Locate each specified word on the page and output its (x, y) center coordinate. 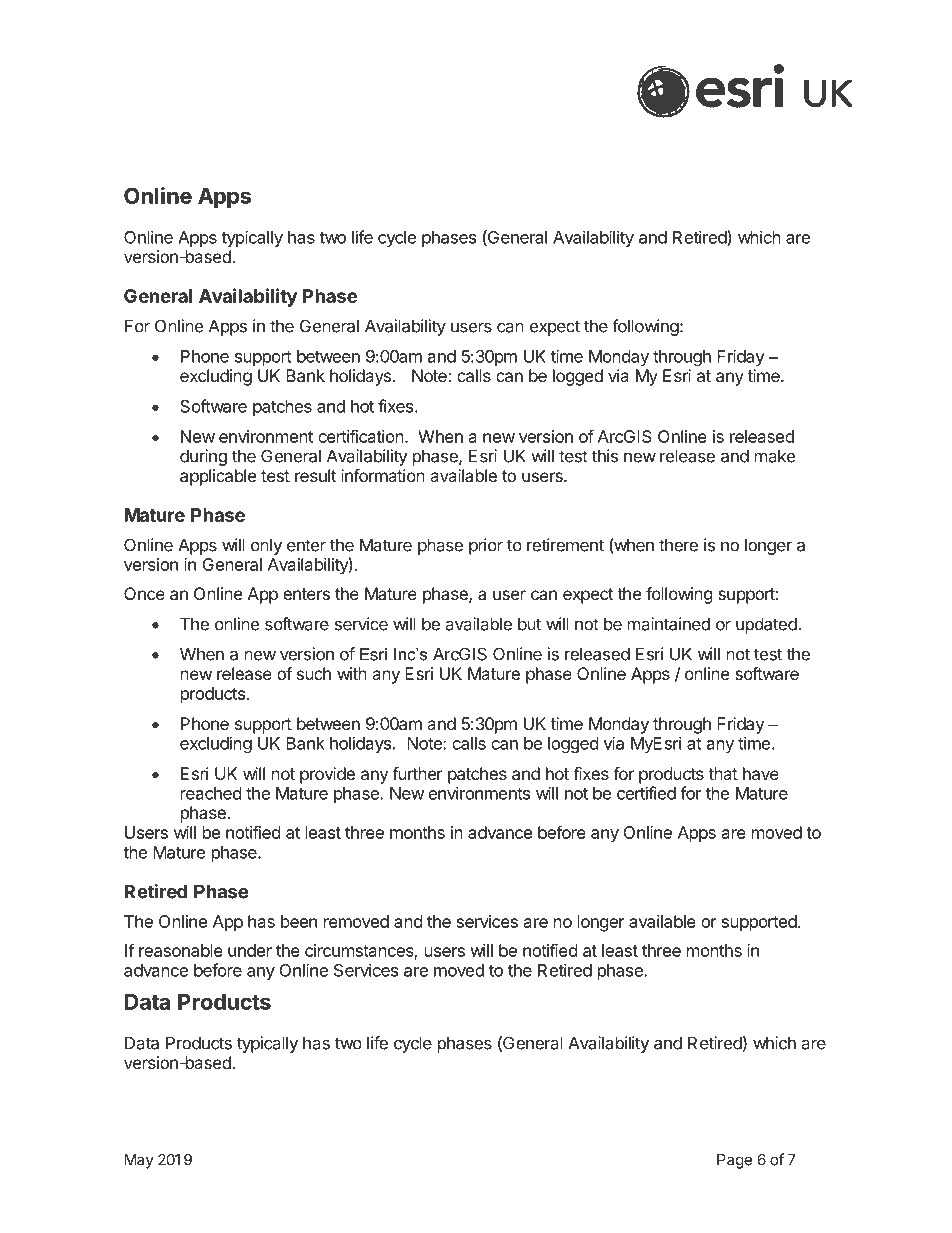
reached (211, 793)
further (417, 773)
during (203, 457)
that (723, 773)
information (383, 475)
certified (646, 793)
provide (327, 775)
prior (486, 546)
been (299, 921)
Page (734, 1161)
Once (144, 593)
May (139, 1161)
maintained (669, 624)
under (250, 950)
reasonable (181, 950)
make (775, 456)
